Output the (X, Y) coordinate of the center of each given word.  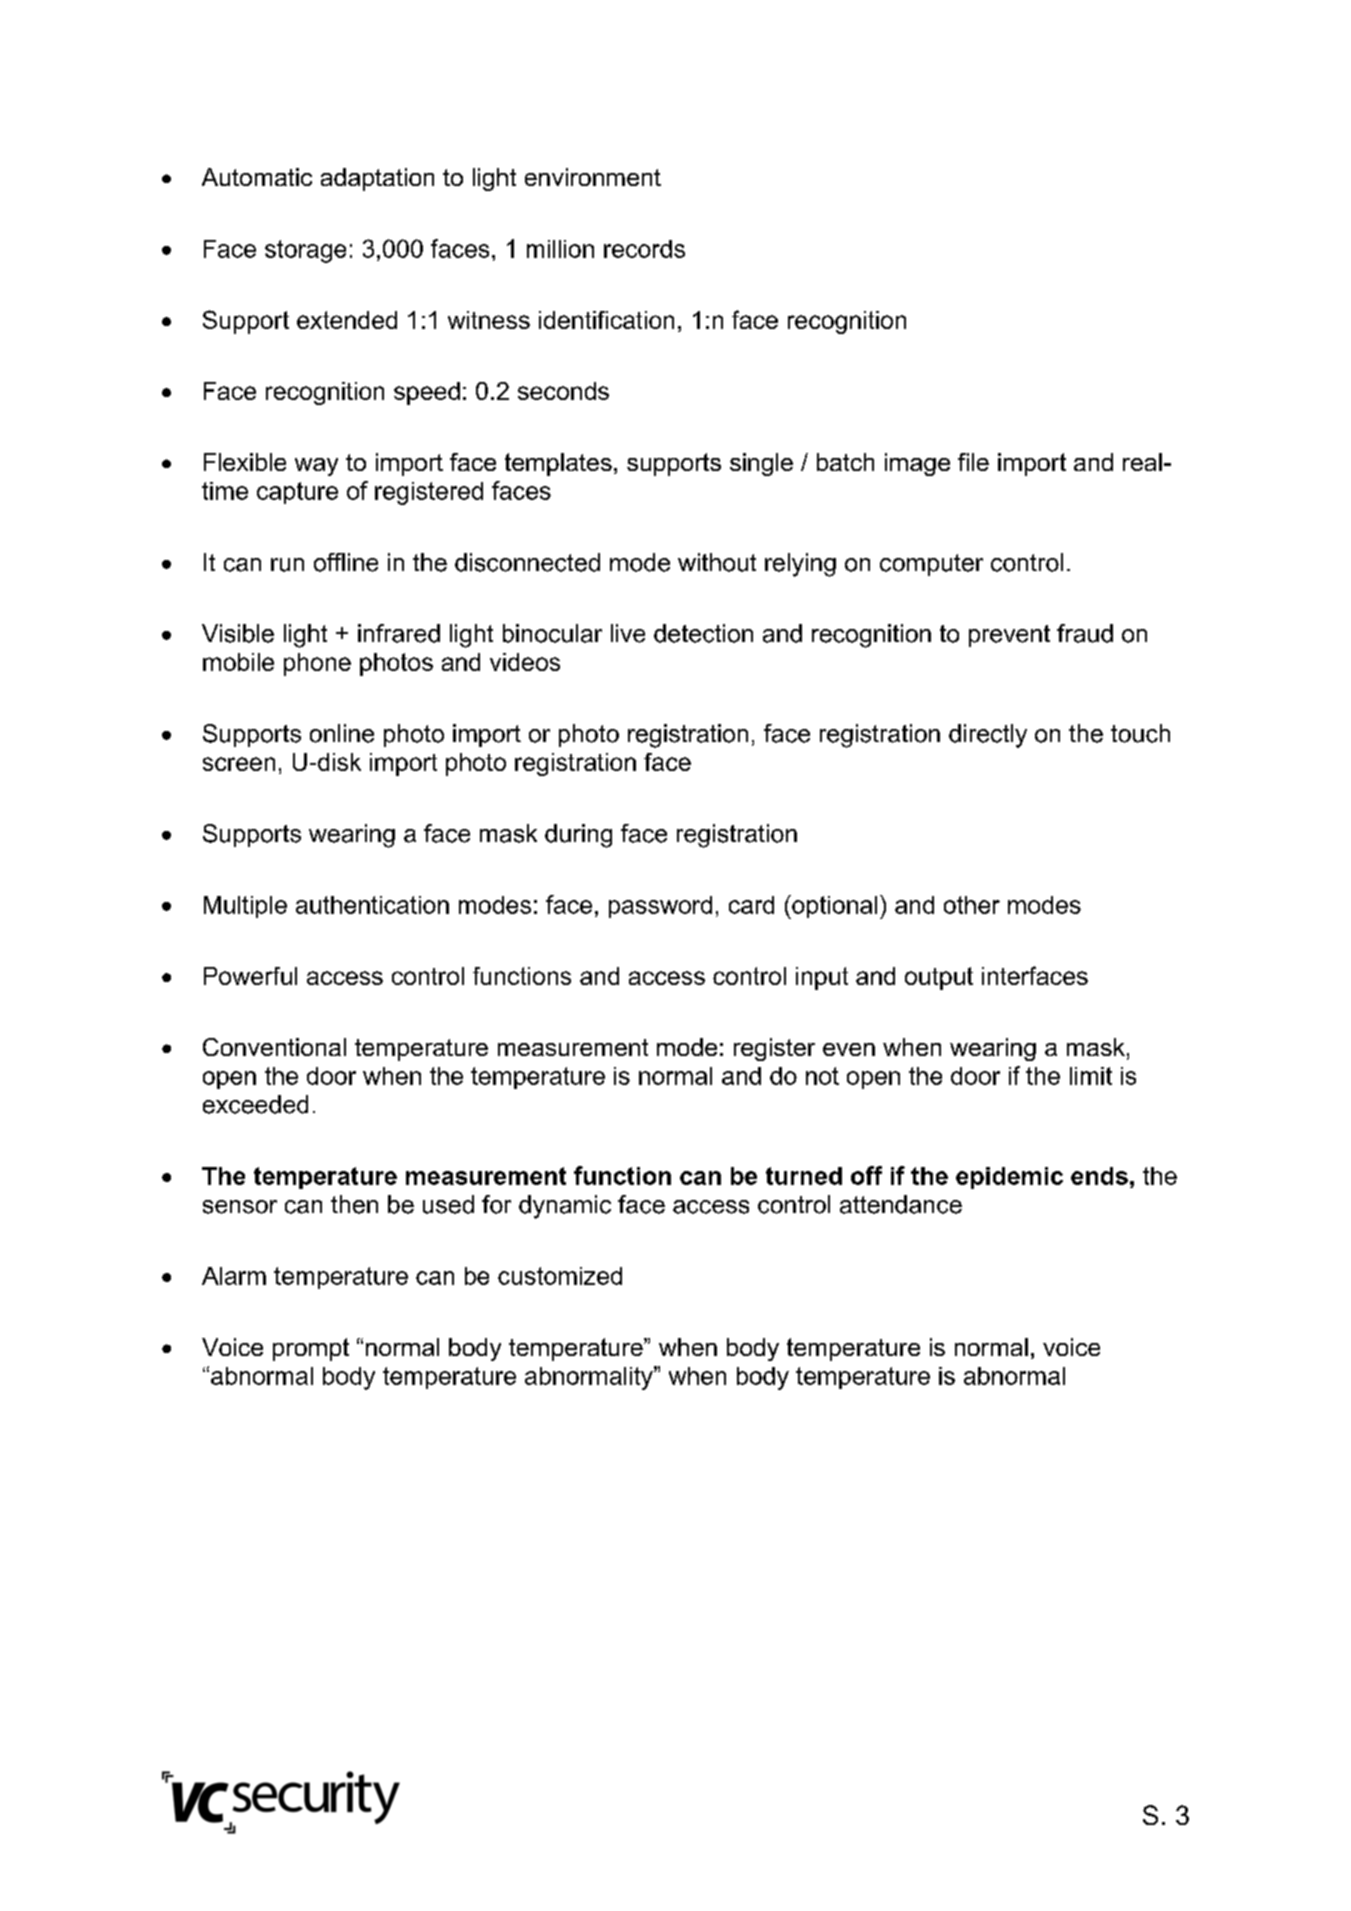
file (973, 462)
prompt (311, 1349)
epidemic (1009, 1178)
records (644, 249)
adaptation (377, 179)
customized (560, 1276)
